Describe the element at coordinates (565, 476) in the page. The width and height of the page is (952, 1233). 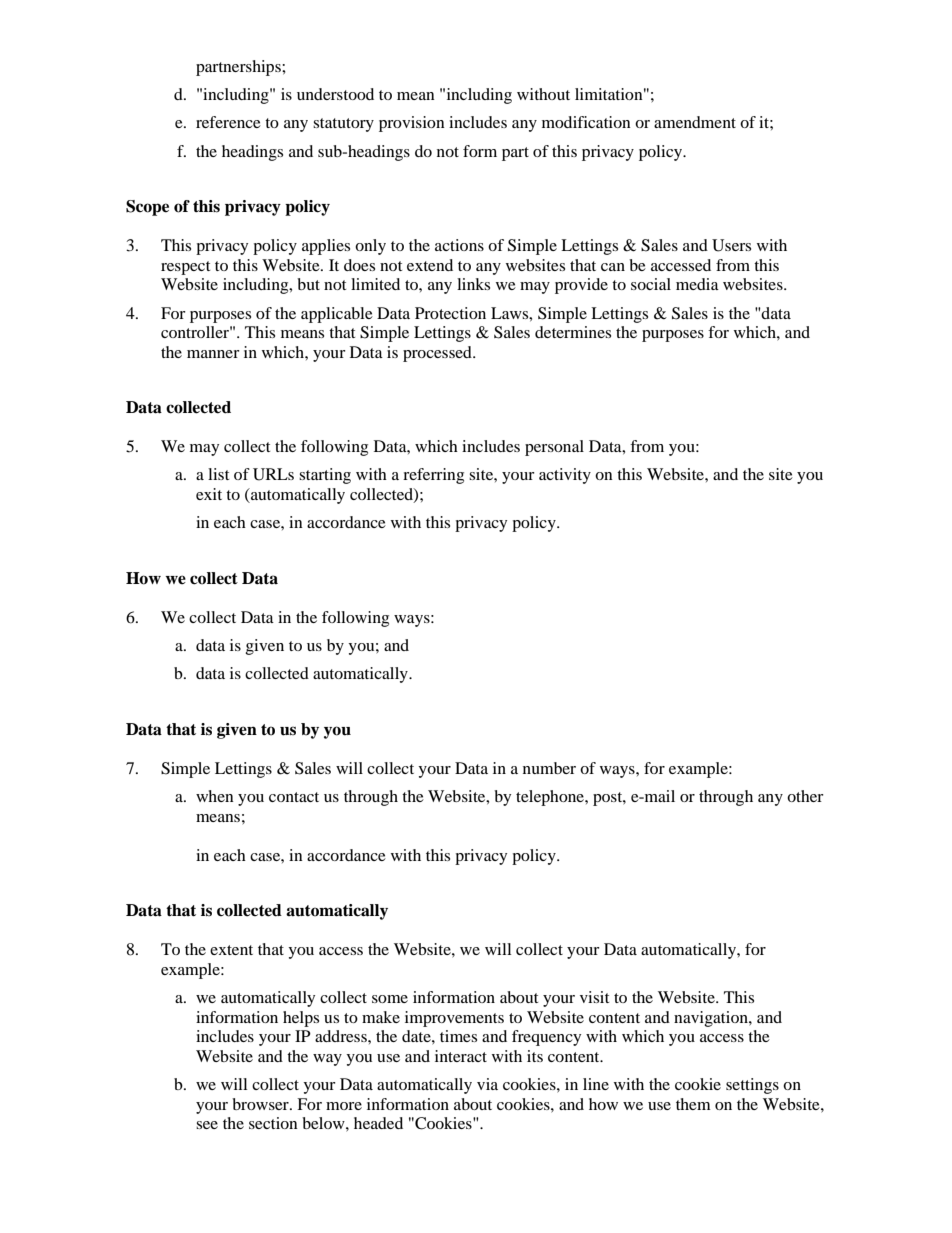
I see `activity` at that location.
